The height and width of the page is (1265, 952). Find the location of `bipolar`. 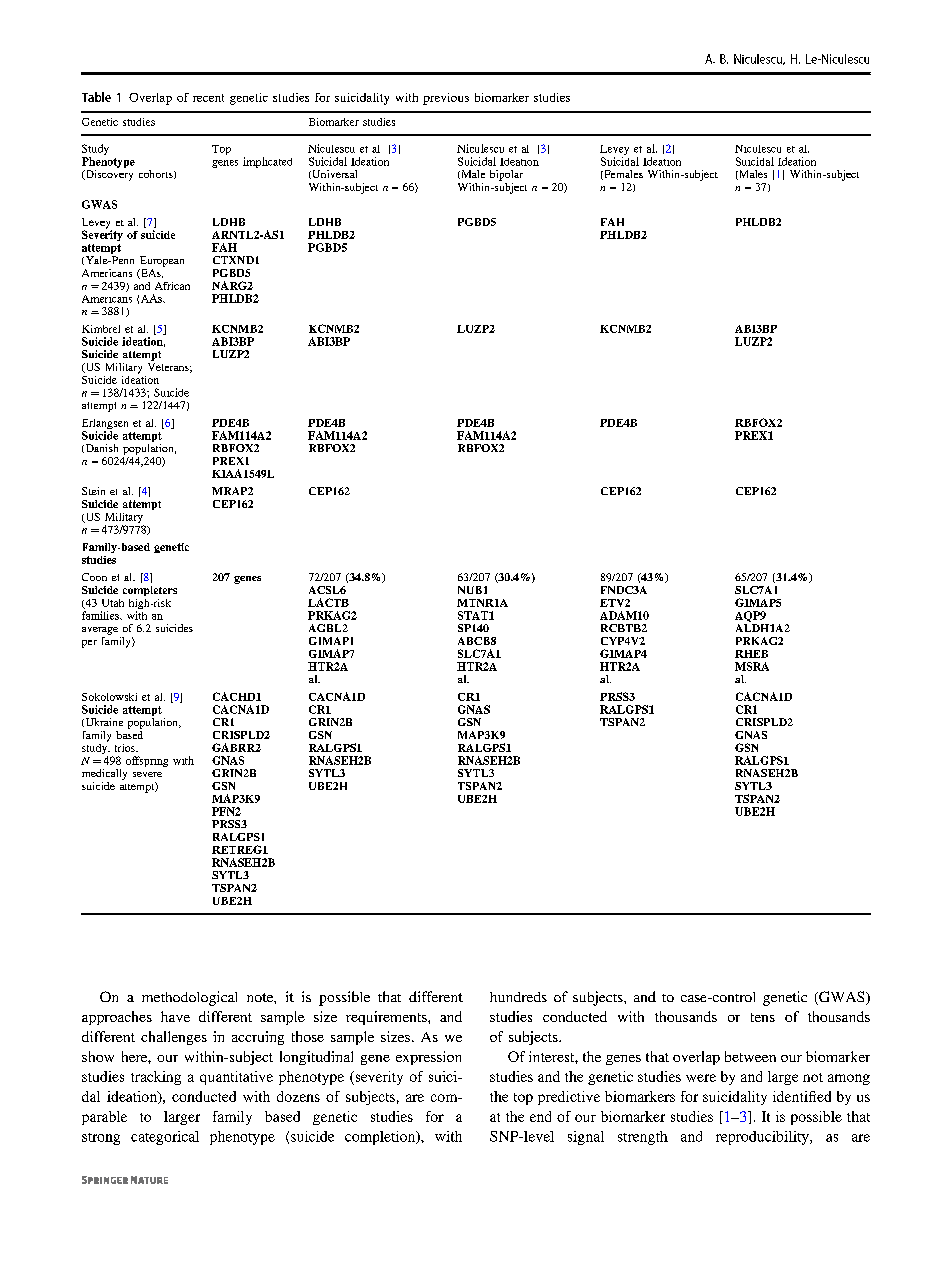

bipolar is located at coordinates (506, 175).
